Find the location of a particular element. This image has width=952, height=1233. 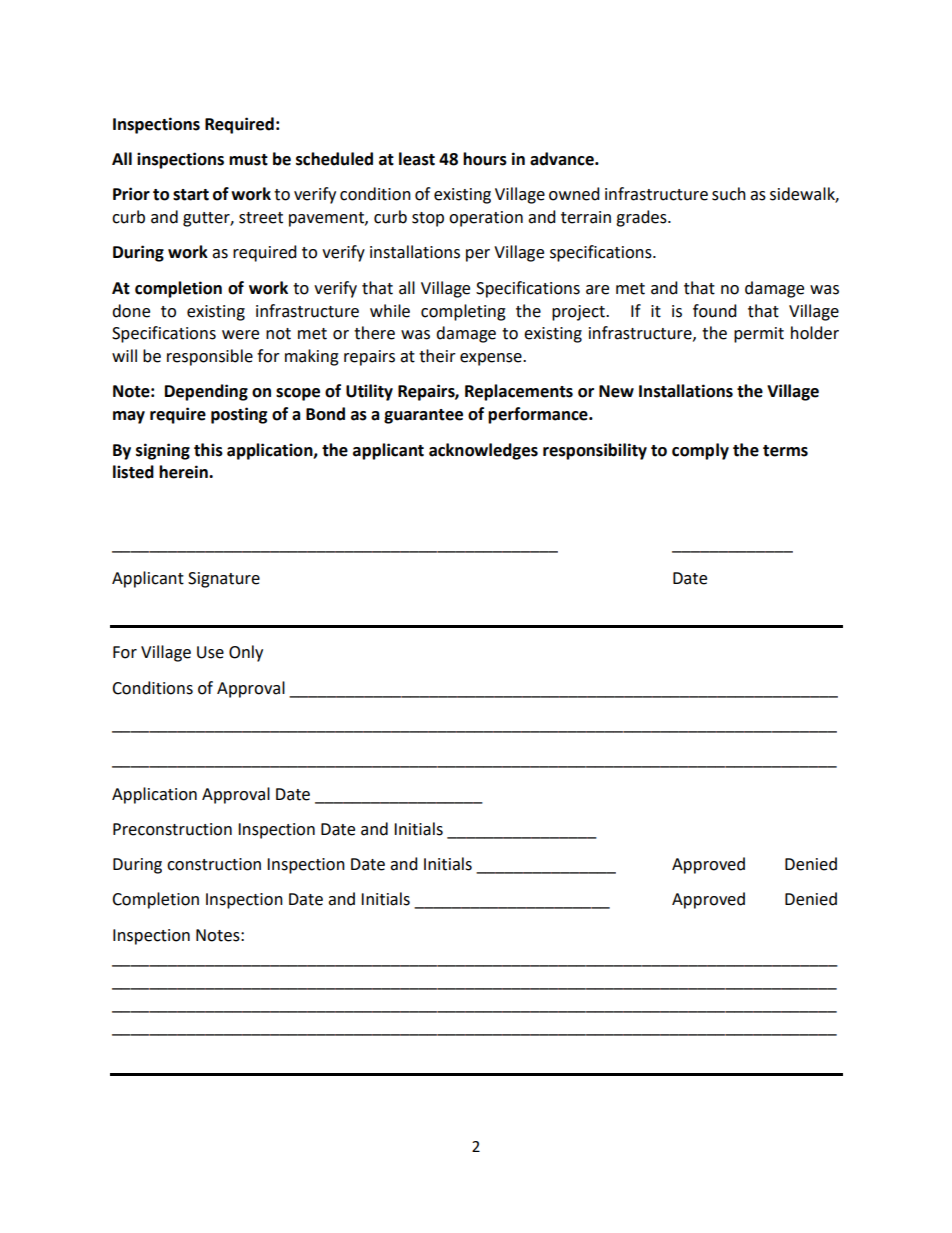

hours is located at coordinates (485, 159).
